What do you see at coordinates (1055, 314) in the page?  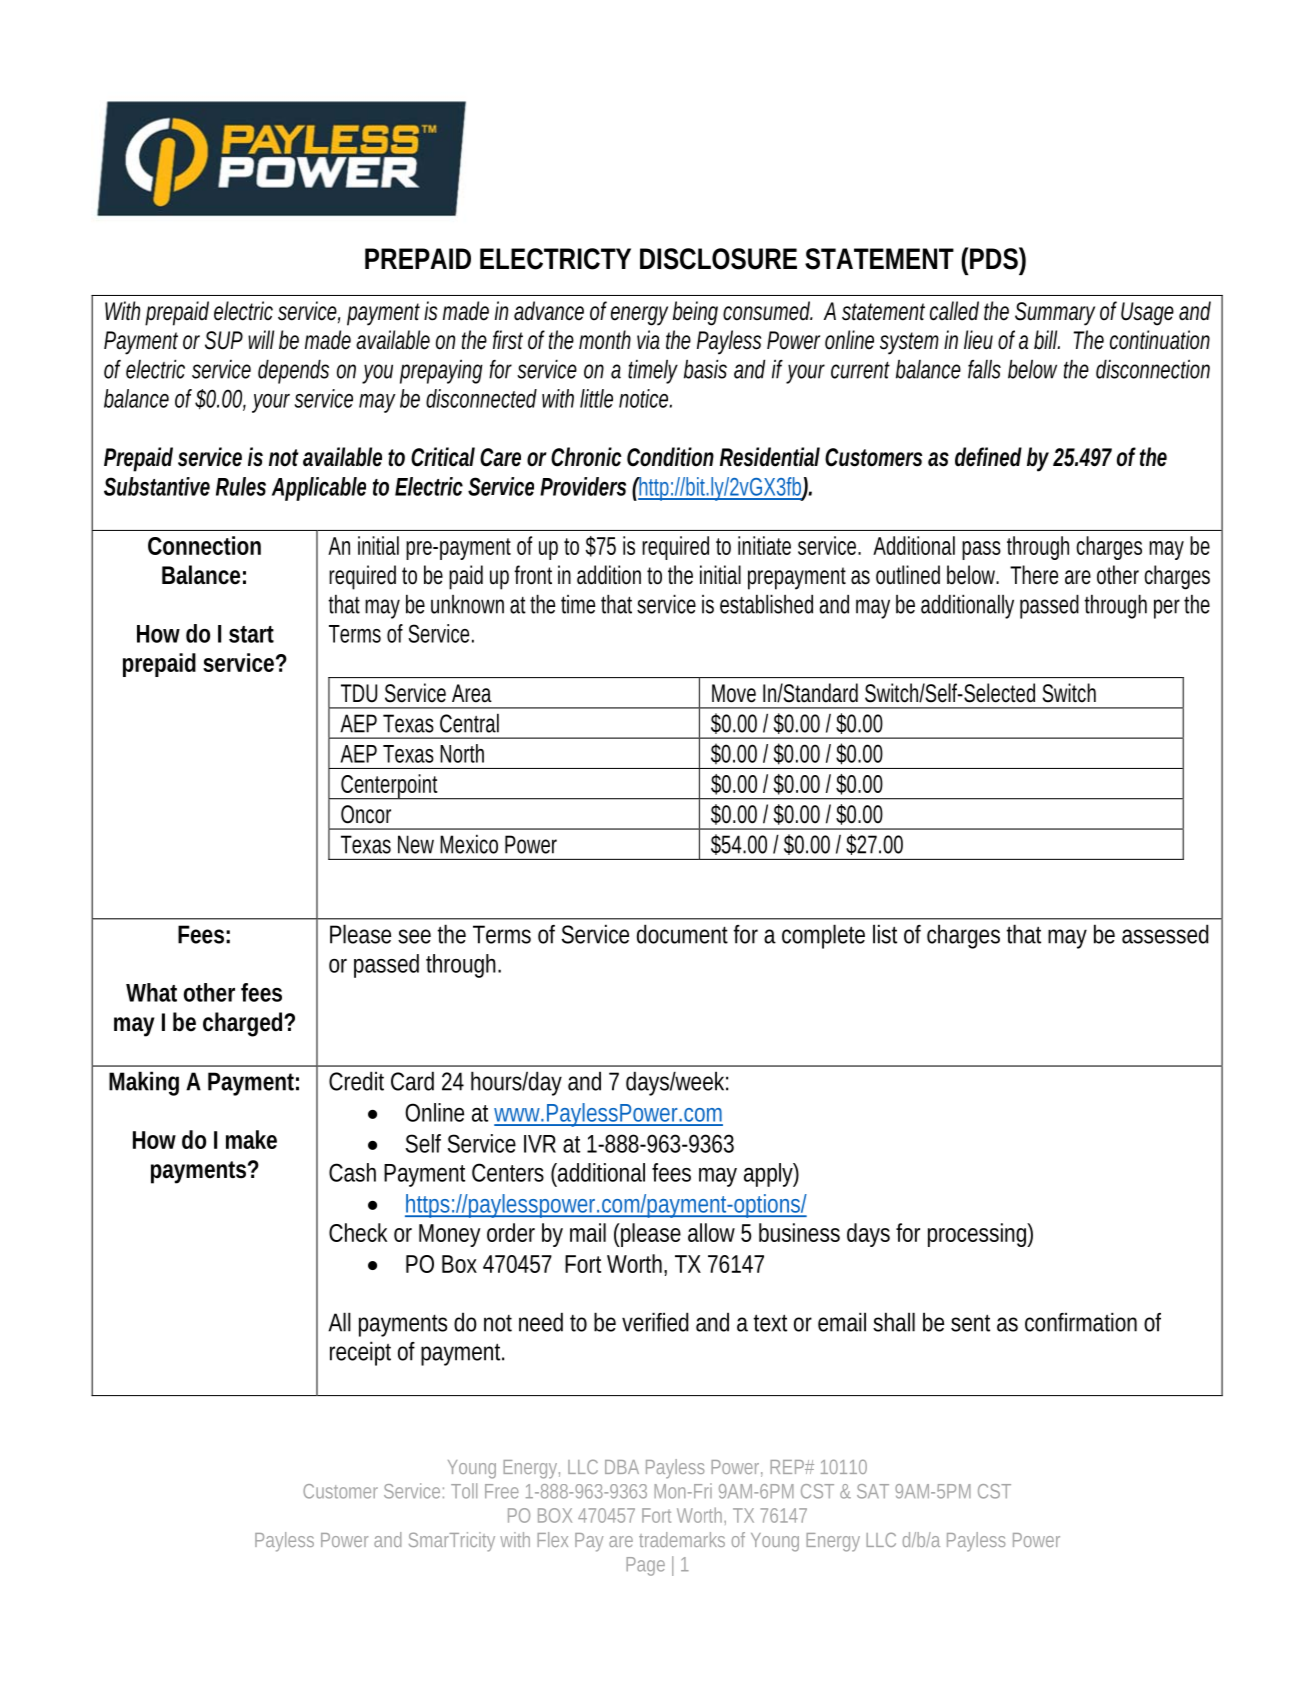 I see `Summary` at bounding box center [1055, 314].
